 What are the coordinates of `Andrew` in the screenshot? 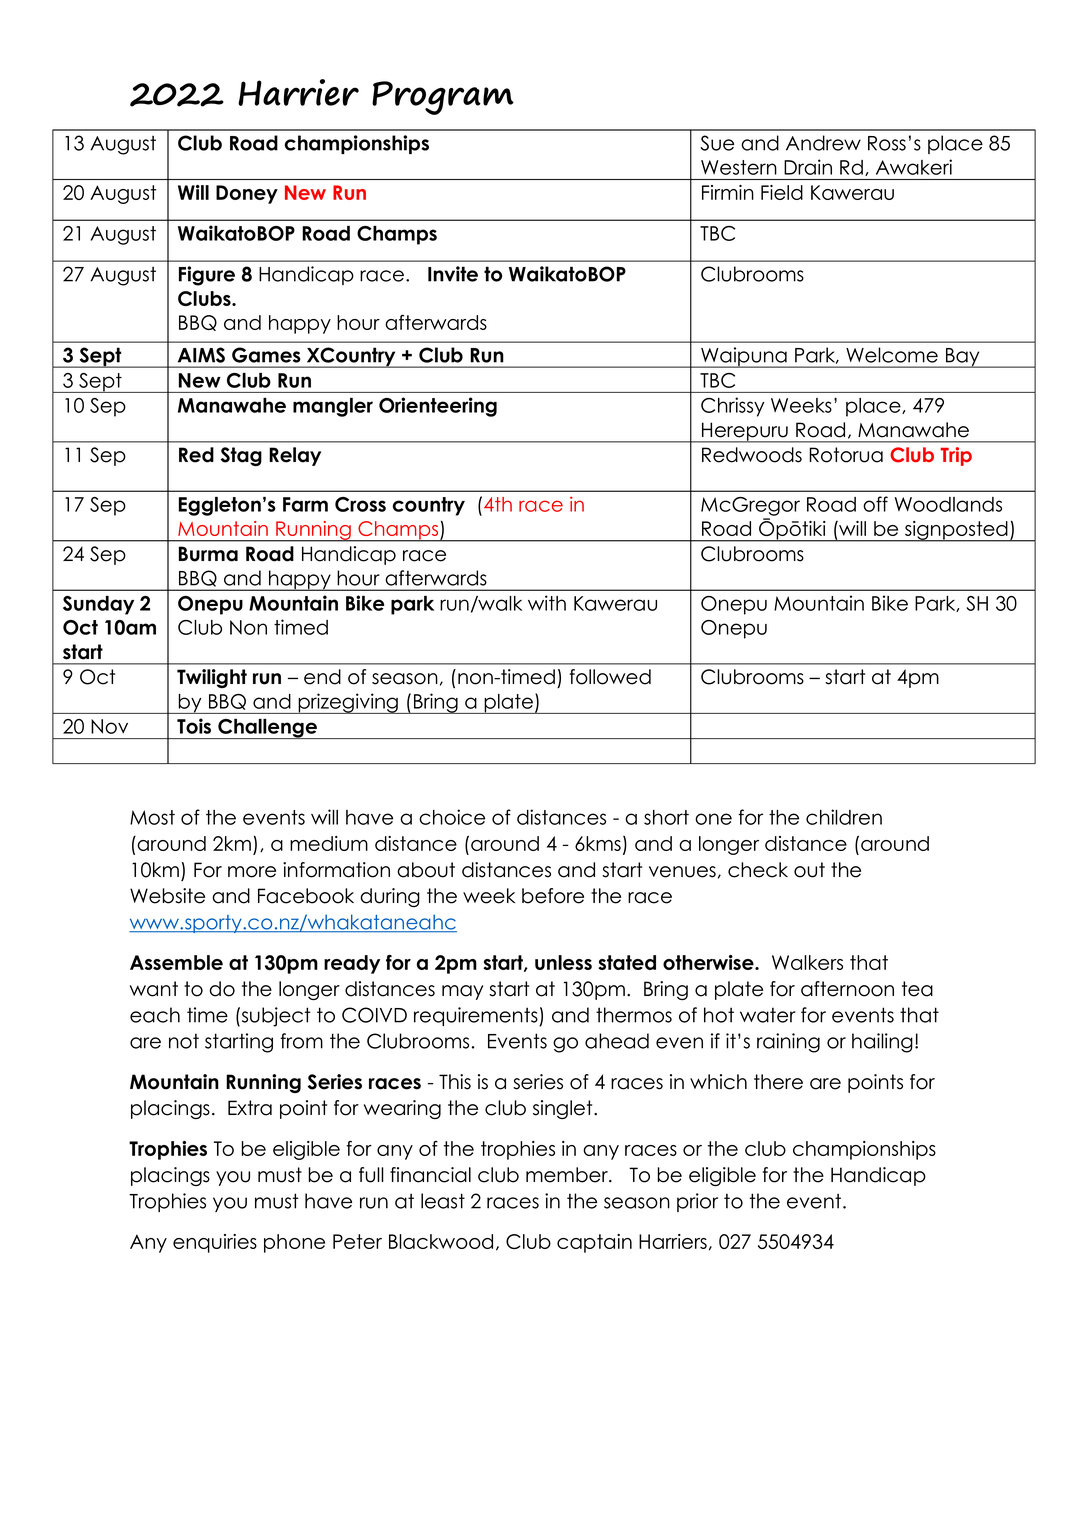 It's located at (823, 143).
